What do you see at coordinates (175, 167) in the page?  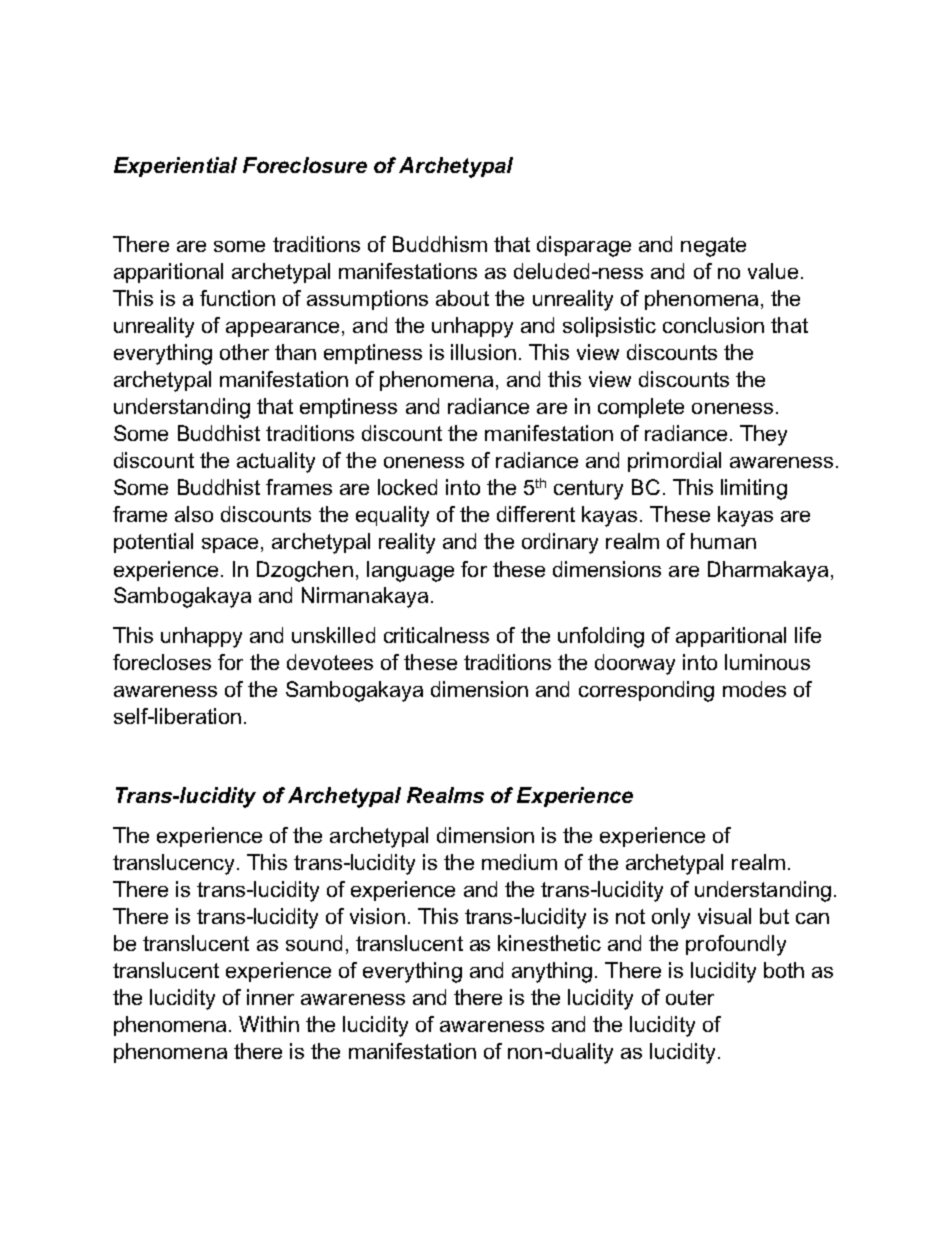 I see `Experiential` at bounding box center [175, 167].
